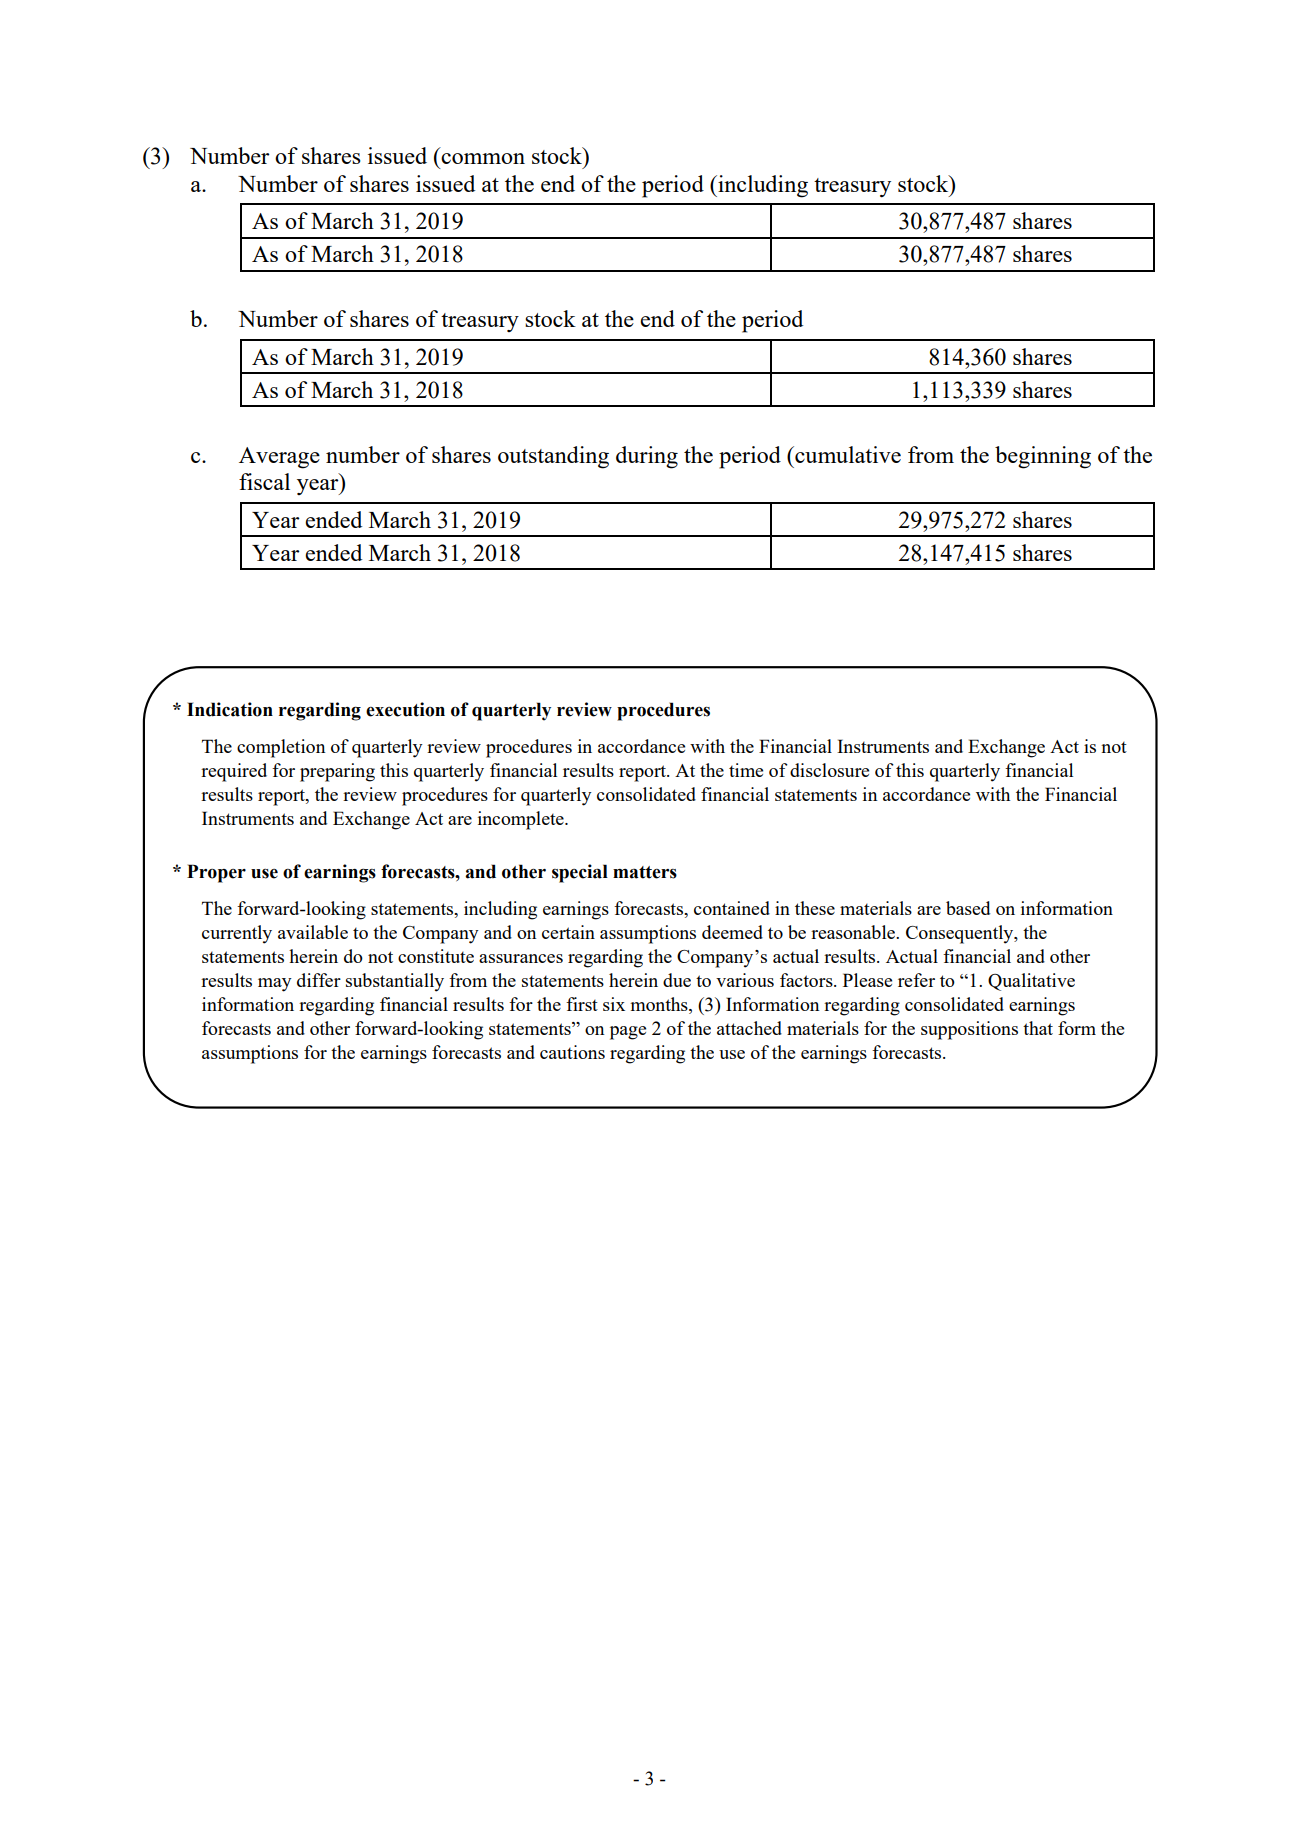 The height and width of the page is (1837, 1299). I want to click on Consequently, so click(961, 934).
